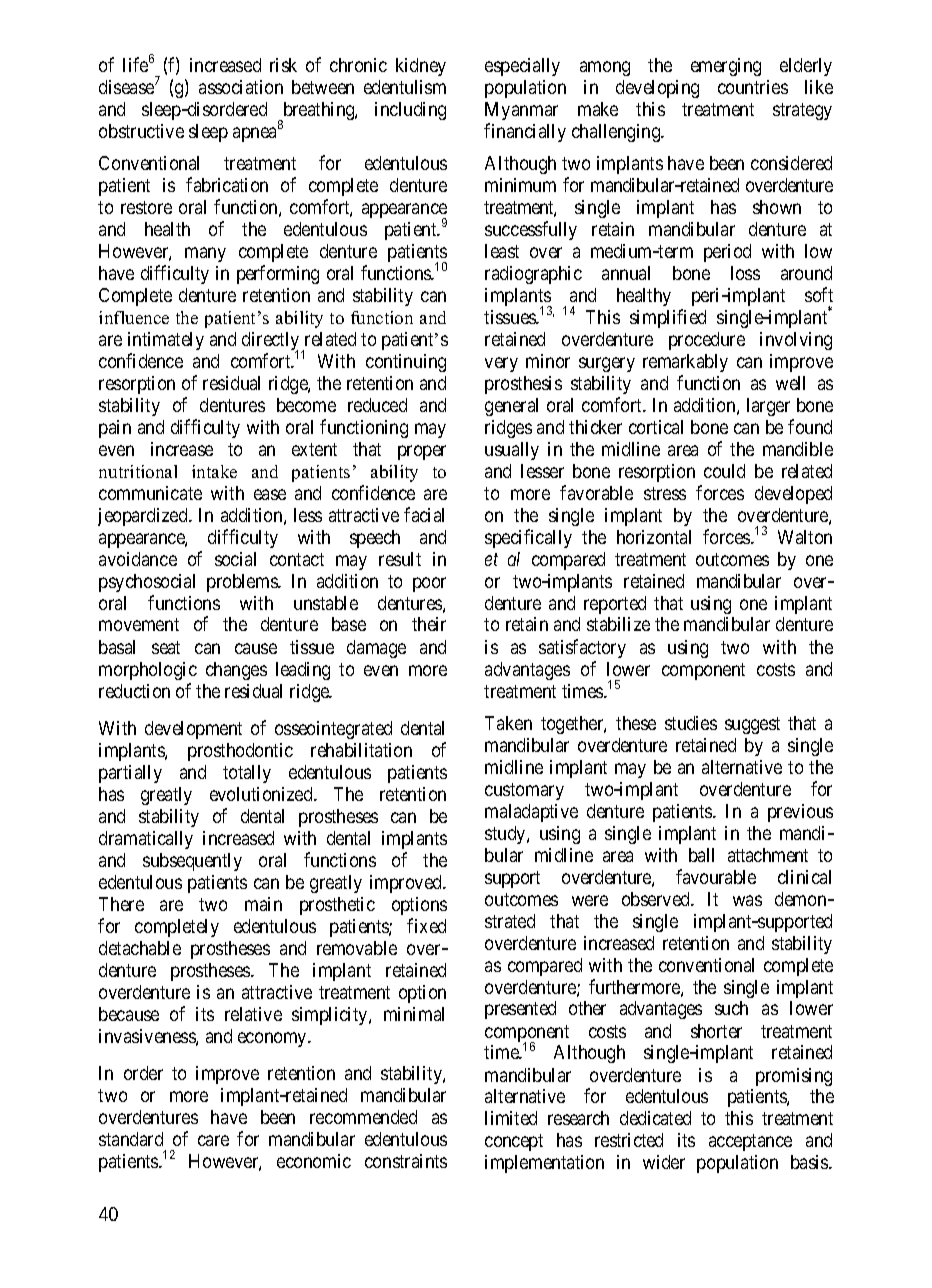  I want to click on countries, so click(753, 87).
